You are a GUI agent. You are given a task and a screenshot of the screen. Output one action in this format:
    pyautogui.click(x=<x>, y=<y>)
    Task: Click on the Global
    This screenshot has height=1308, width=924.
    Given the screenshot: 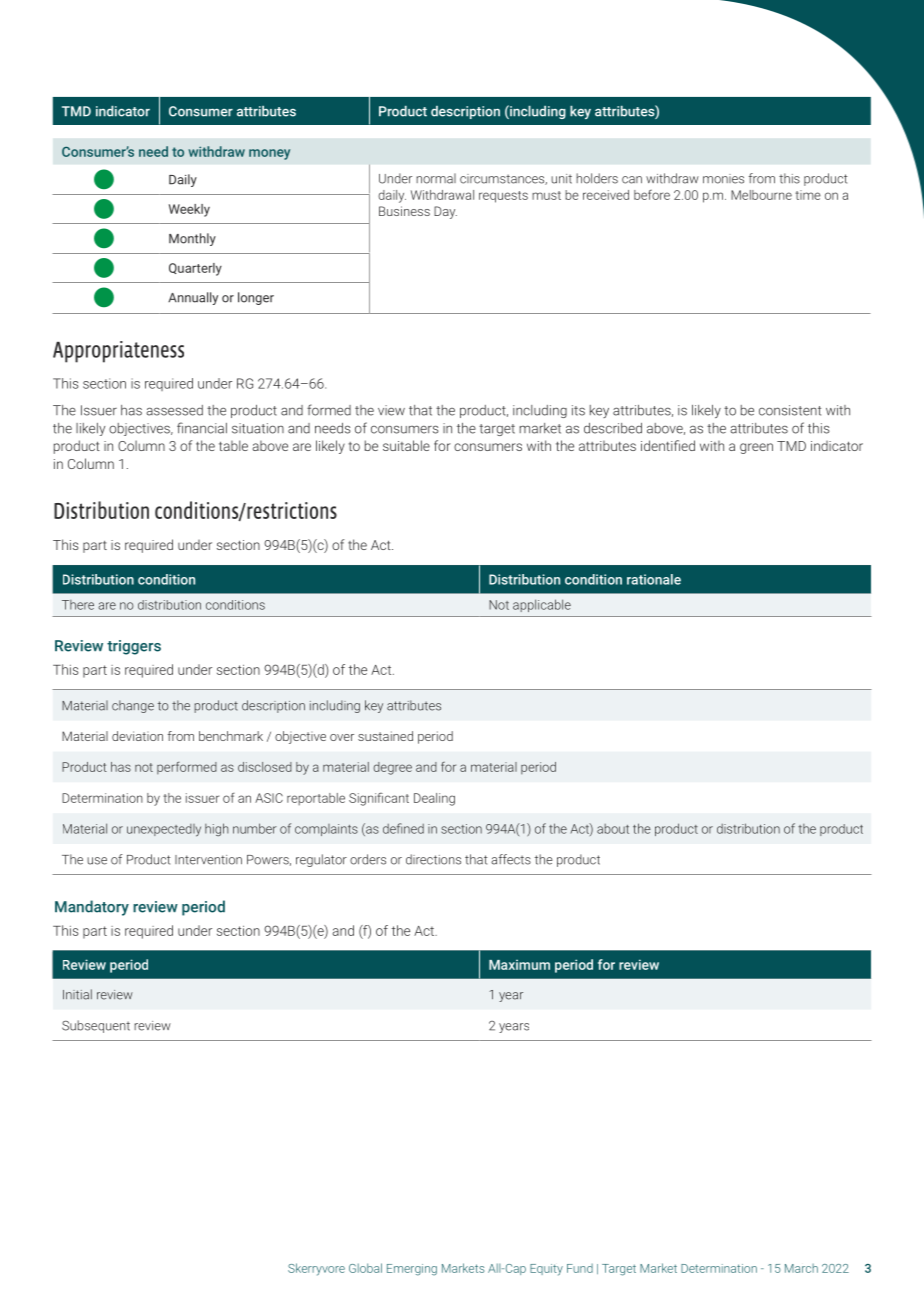 What is the action you would take?
    pyautogui.click(x=365, y=1268)
